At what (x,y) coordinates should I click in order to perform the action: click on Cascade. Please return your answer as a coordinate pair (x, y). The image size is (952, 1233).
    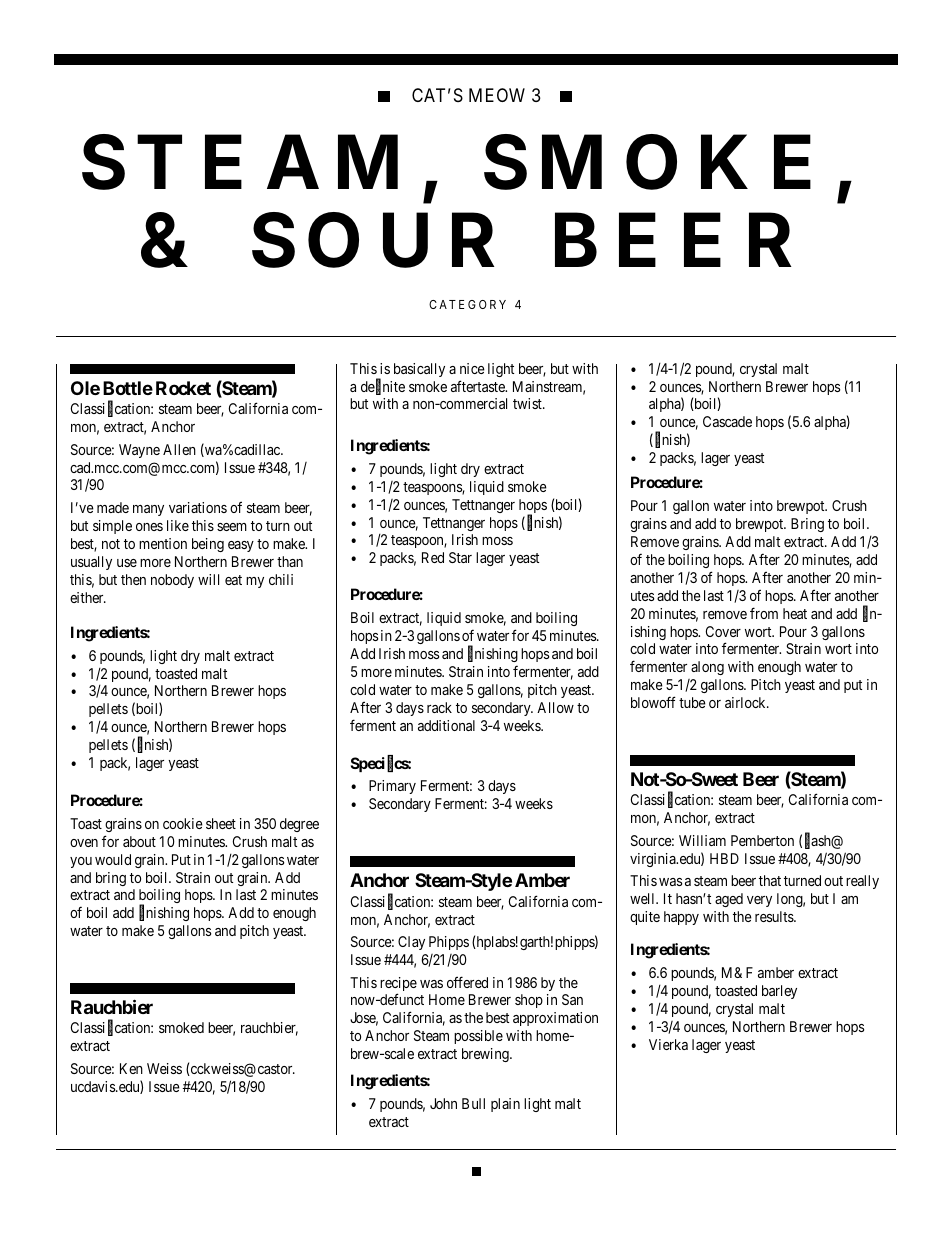
    Looking at the image, I should click on (727, 421).
